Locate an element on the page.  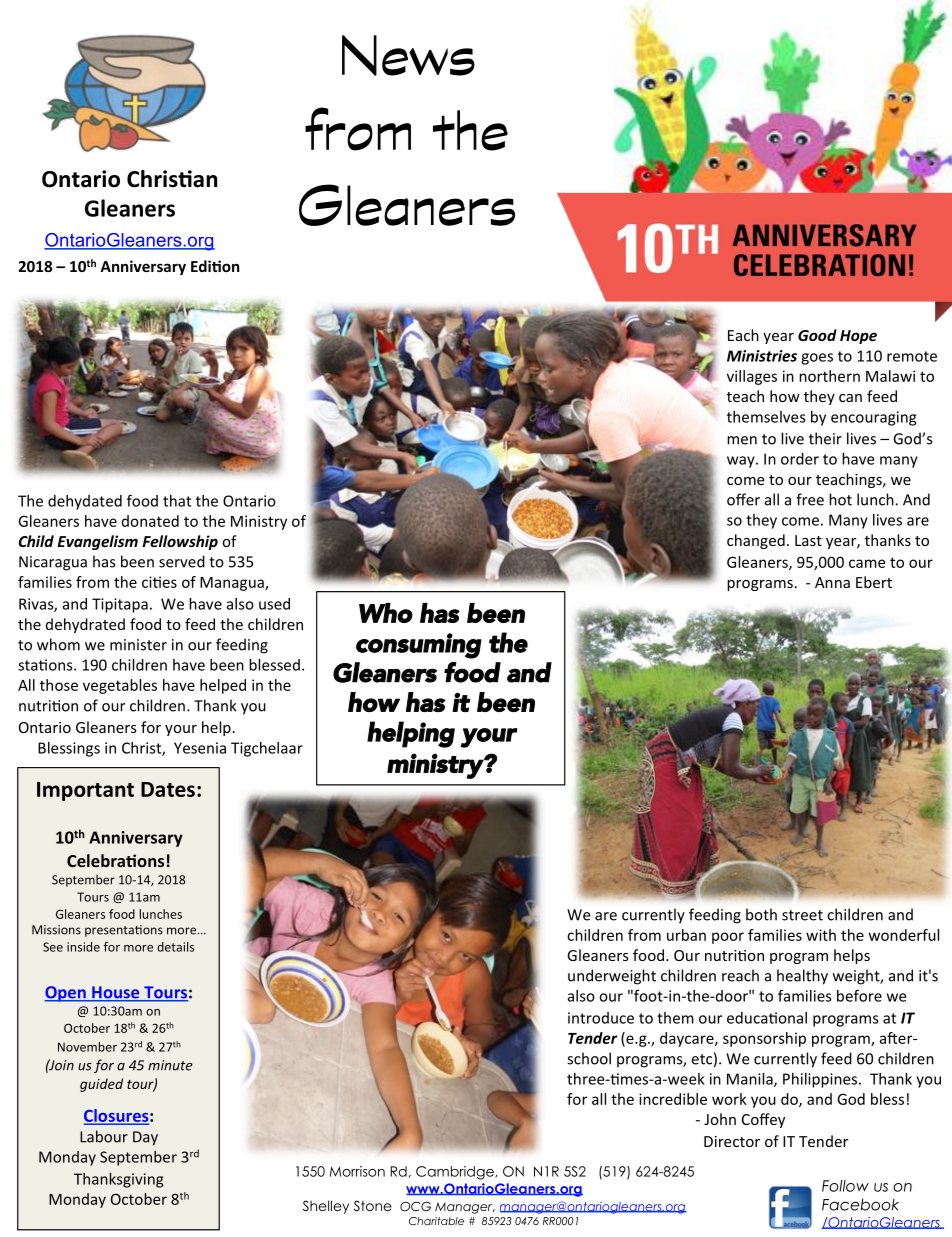
urban is located at coordinates (686, 935).
